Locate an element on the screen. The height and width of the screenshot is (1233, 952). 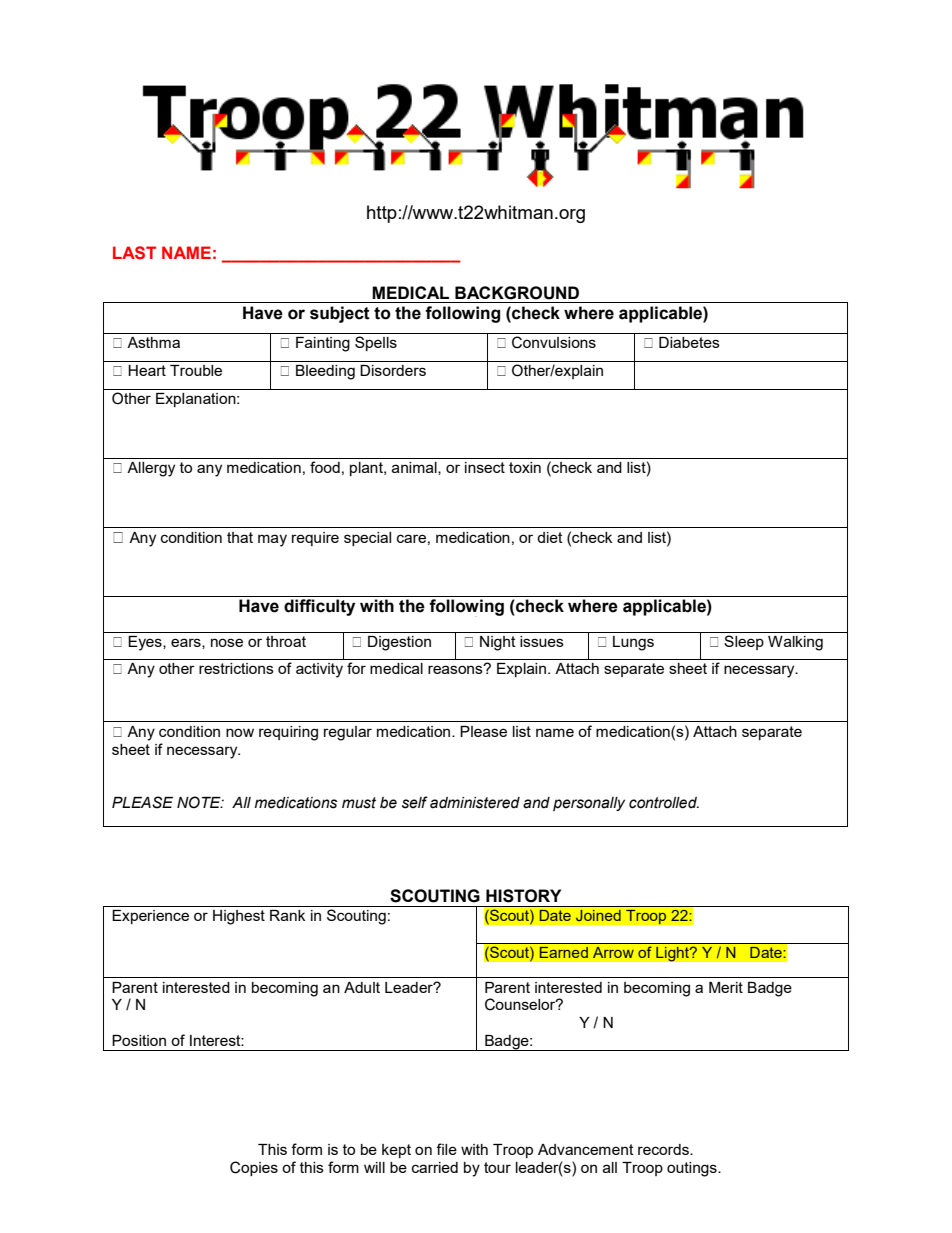
Merit is located at coordinates (726, 987).
